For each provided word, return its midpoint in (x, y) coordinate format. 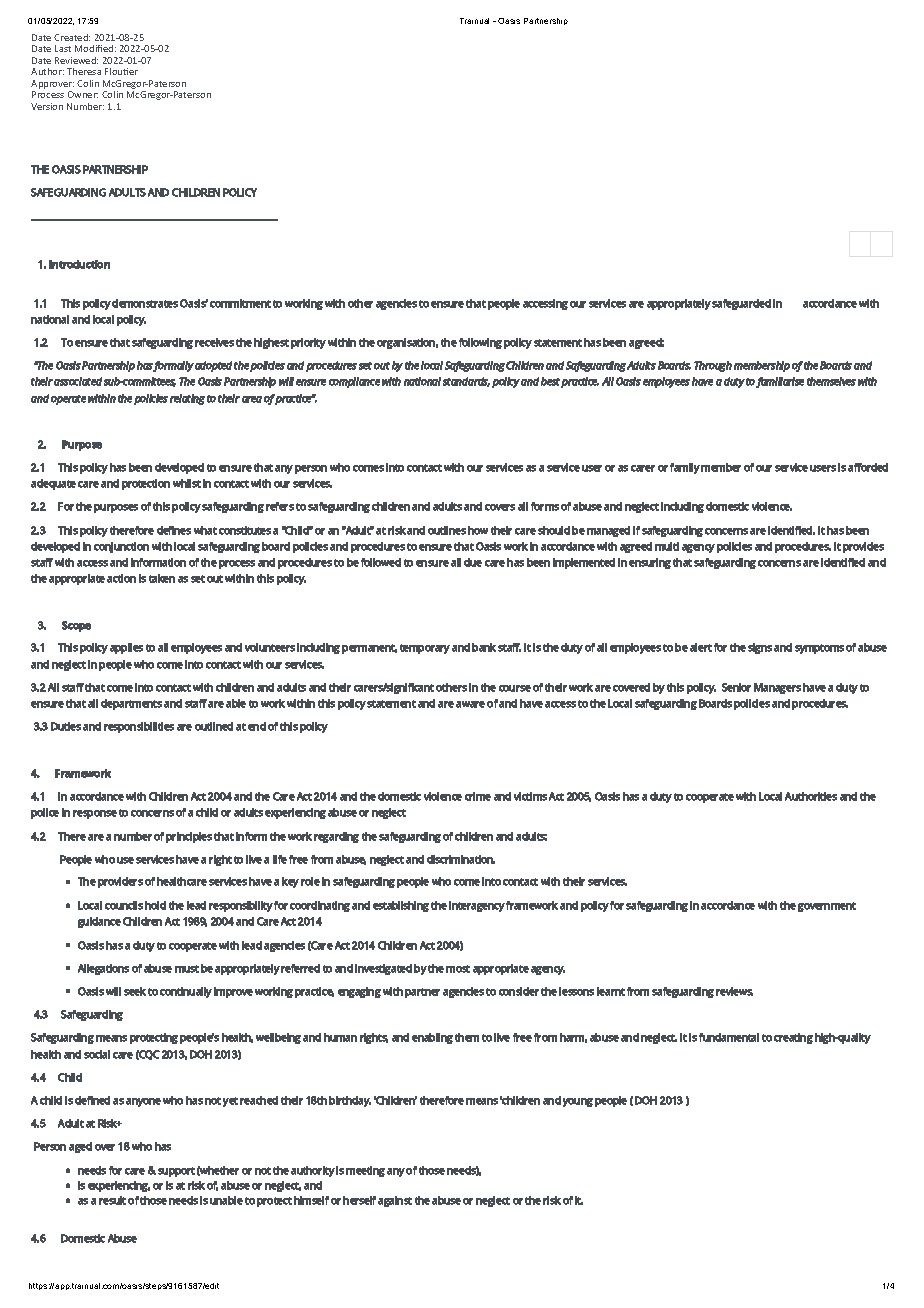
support (176, 1172)
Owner (83, 94)
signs (760, 648)
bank (484, 647)
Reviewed (76, 60)
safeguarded (741, 304)
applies (126, 648)
